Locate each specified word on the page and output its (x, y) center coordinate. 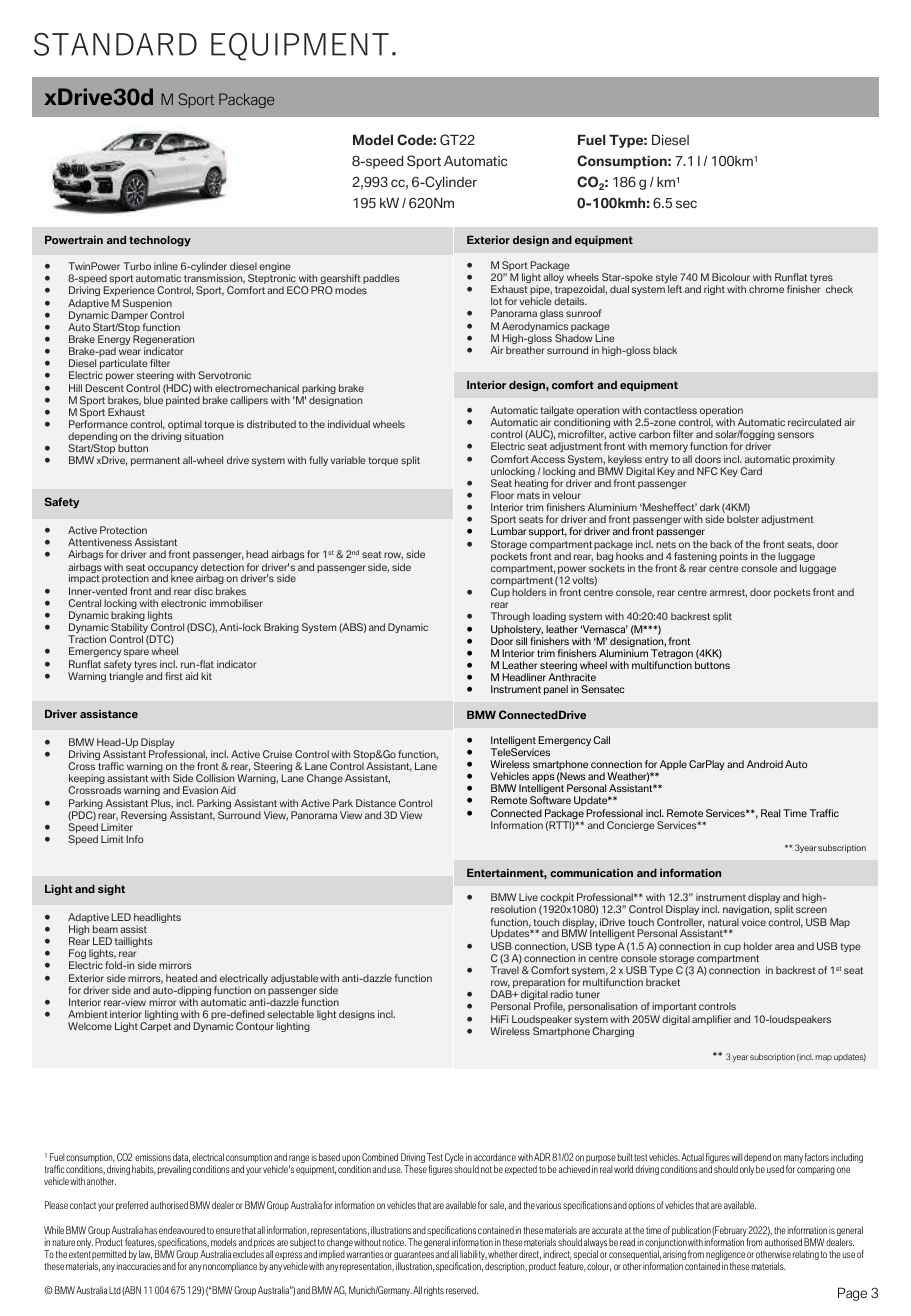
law (145, 1255)
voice (754, 922)
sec (686, 204)
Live (528, 897)
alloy (553, 278)
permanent (155, 461)
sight (111, 890)
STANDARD (115, 44)
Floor (502, 495)
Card (751, 471)
